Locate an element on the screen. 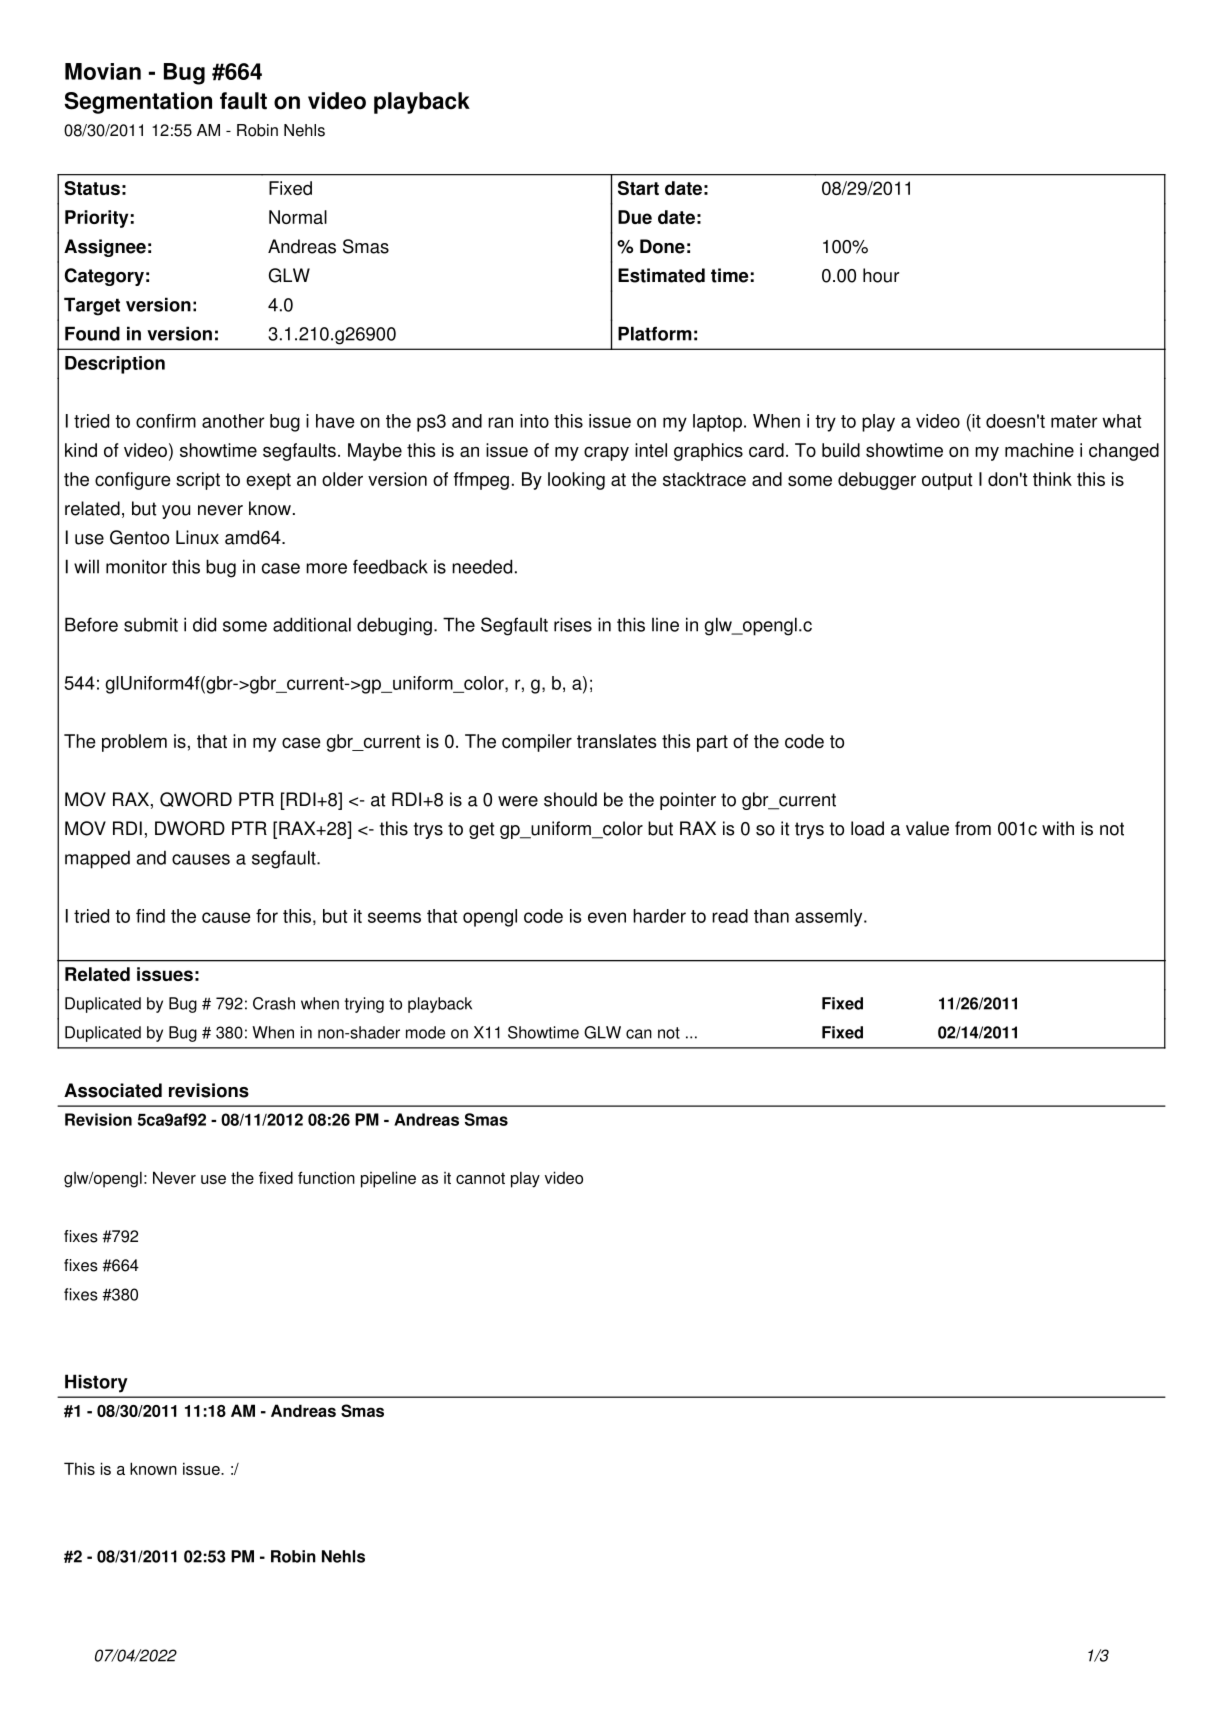 This screenshot has width=1223, height=1729. than is located at coordinates (771, 916).
